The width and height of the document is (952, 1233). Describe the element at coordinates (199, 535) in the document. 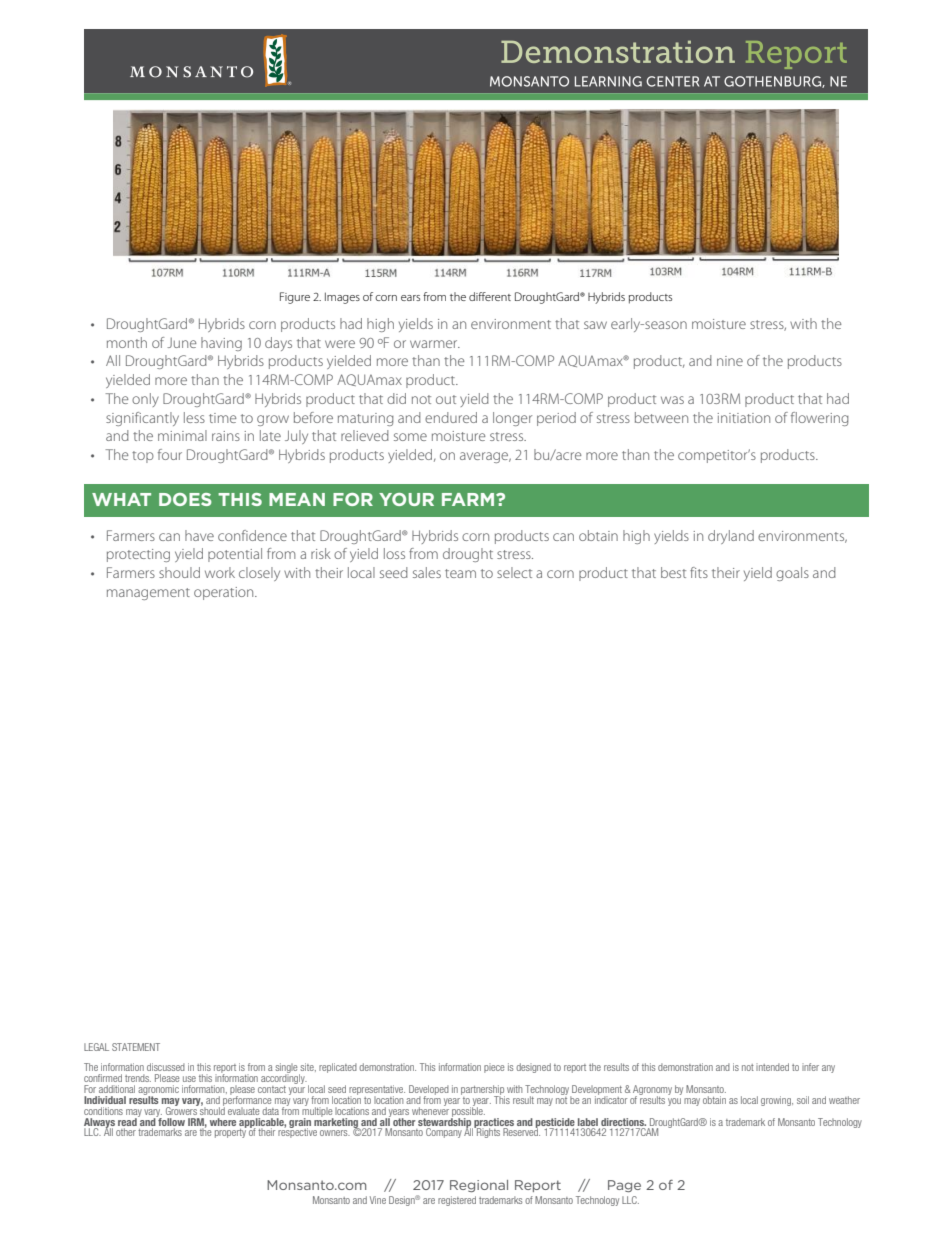

I see `have` at that location.
